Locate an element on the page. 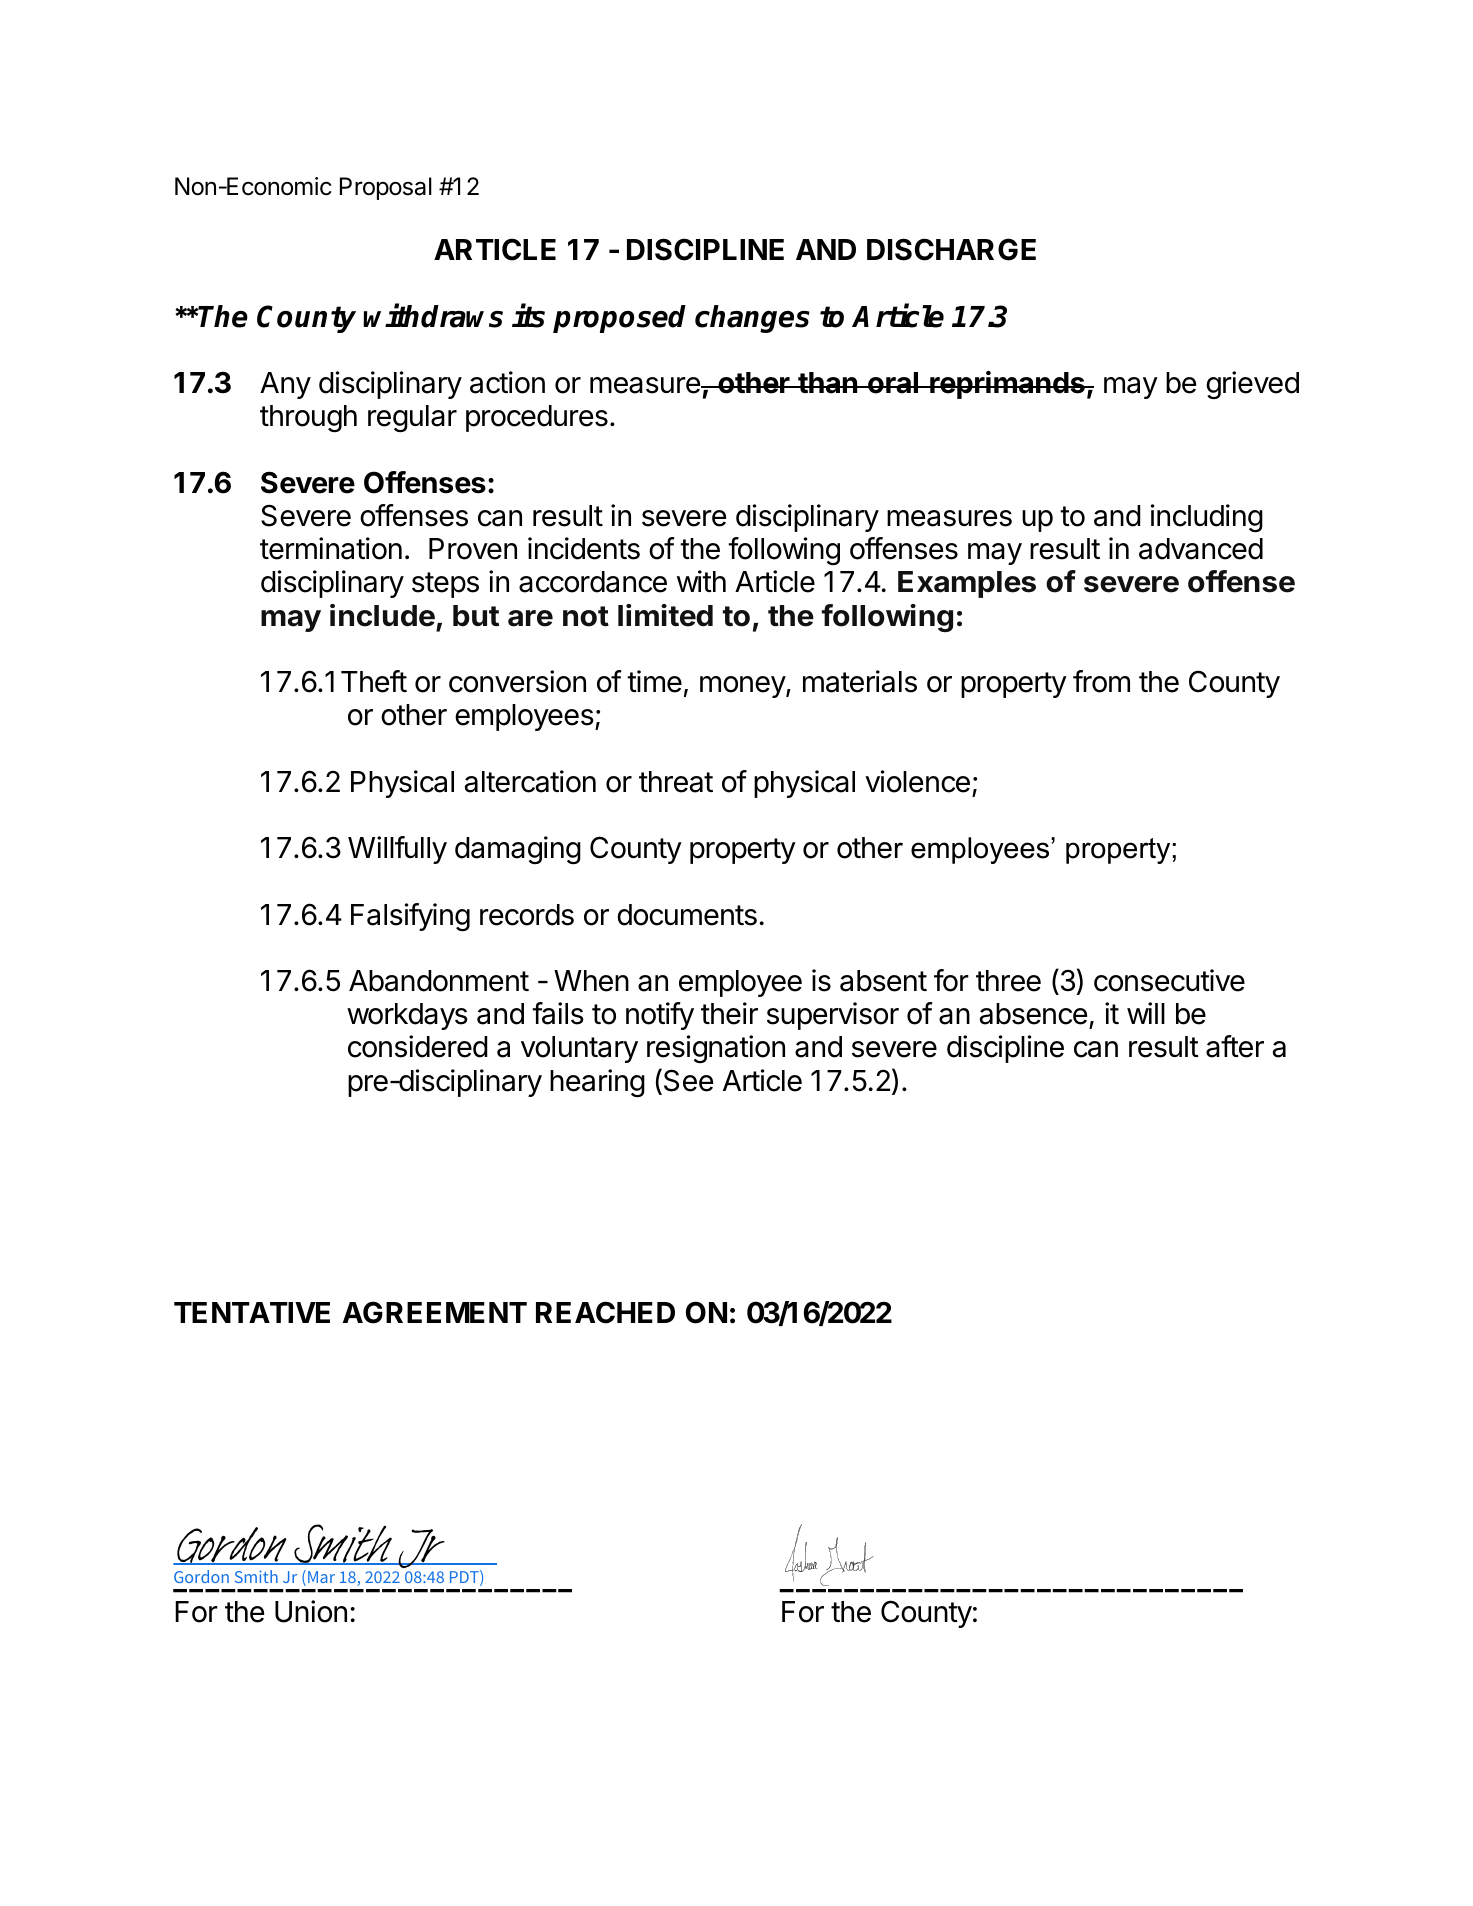  Mar is located at coordinates (321, 1577).
